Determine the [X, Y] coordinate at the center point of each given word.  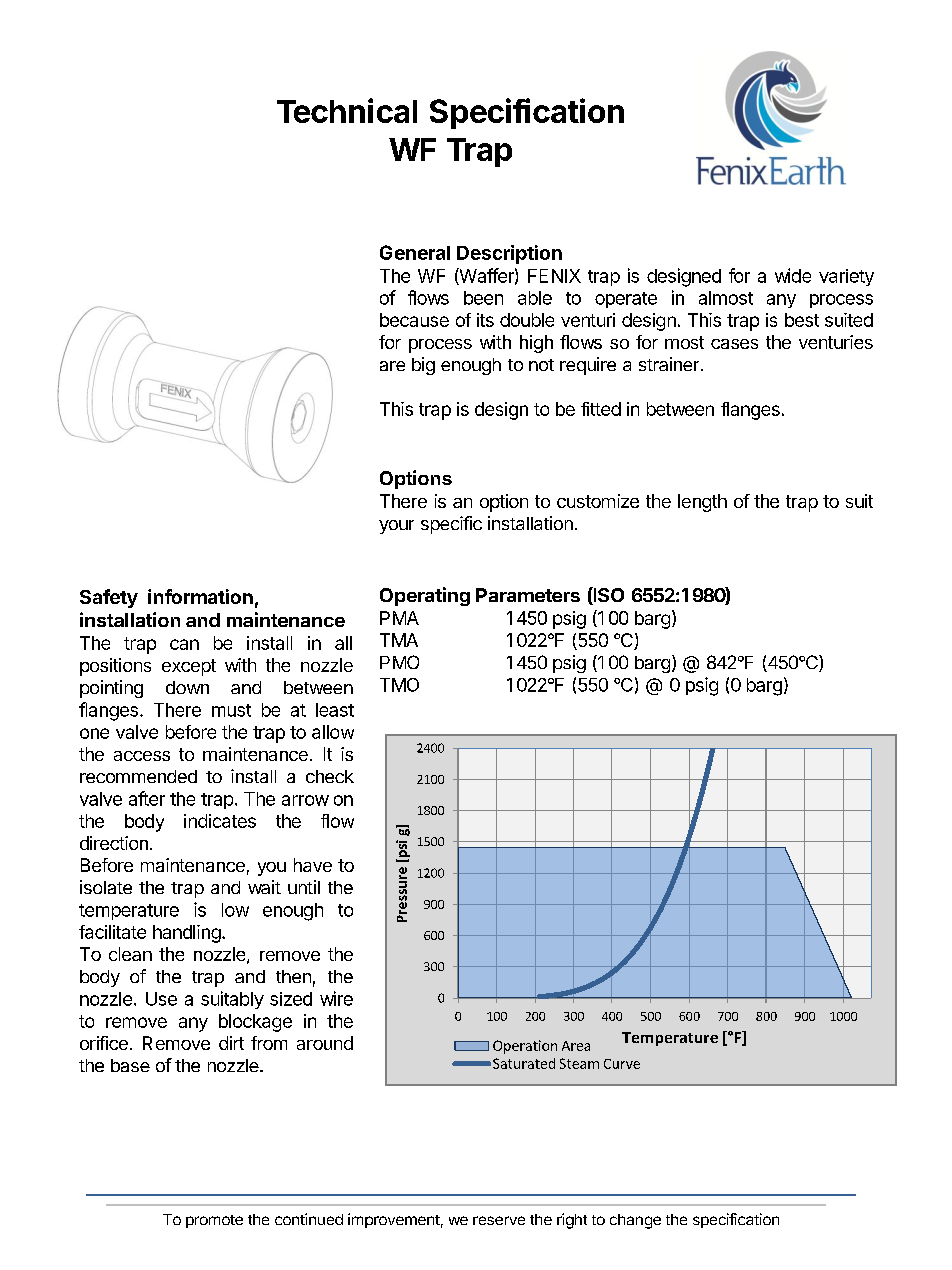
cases [734, 344]
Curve [622, 1064]
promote [214, 1221]
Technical [347, 110]
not [541, 365]
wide [793, 275]
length [702, 503]
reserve [499, 1220]
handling [187, 934]
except [189, 667]
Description [509, 254]
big [423, 366]
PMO [399, 662]
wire [336, 998]
